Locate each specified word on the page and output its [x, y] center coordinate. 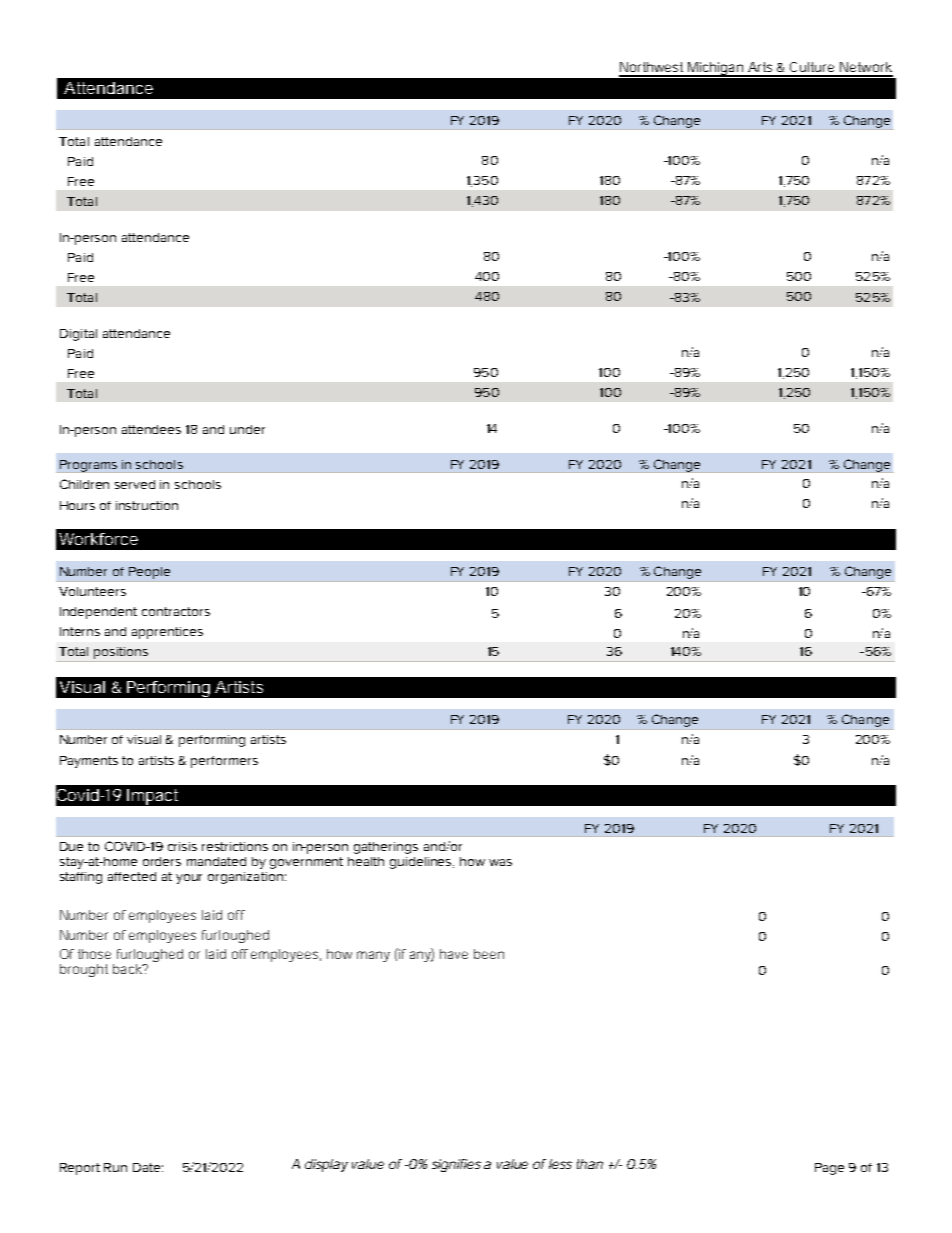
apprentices [167, 633]
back [128, 969]
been [489, 954]
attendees [151, 429]
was [500, 862]
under [247, 429]
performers [224, 762]
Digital [78, 335]
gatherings [386, 848]
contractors [176, 611]
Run [115, 1167]
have [454, 954]
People [149, 573]
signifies [456, 1165]
